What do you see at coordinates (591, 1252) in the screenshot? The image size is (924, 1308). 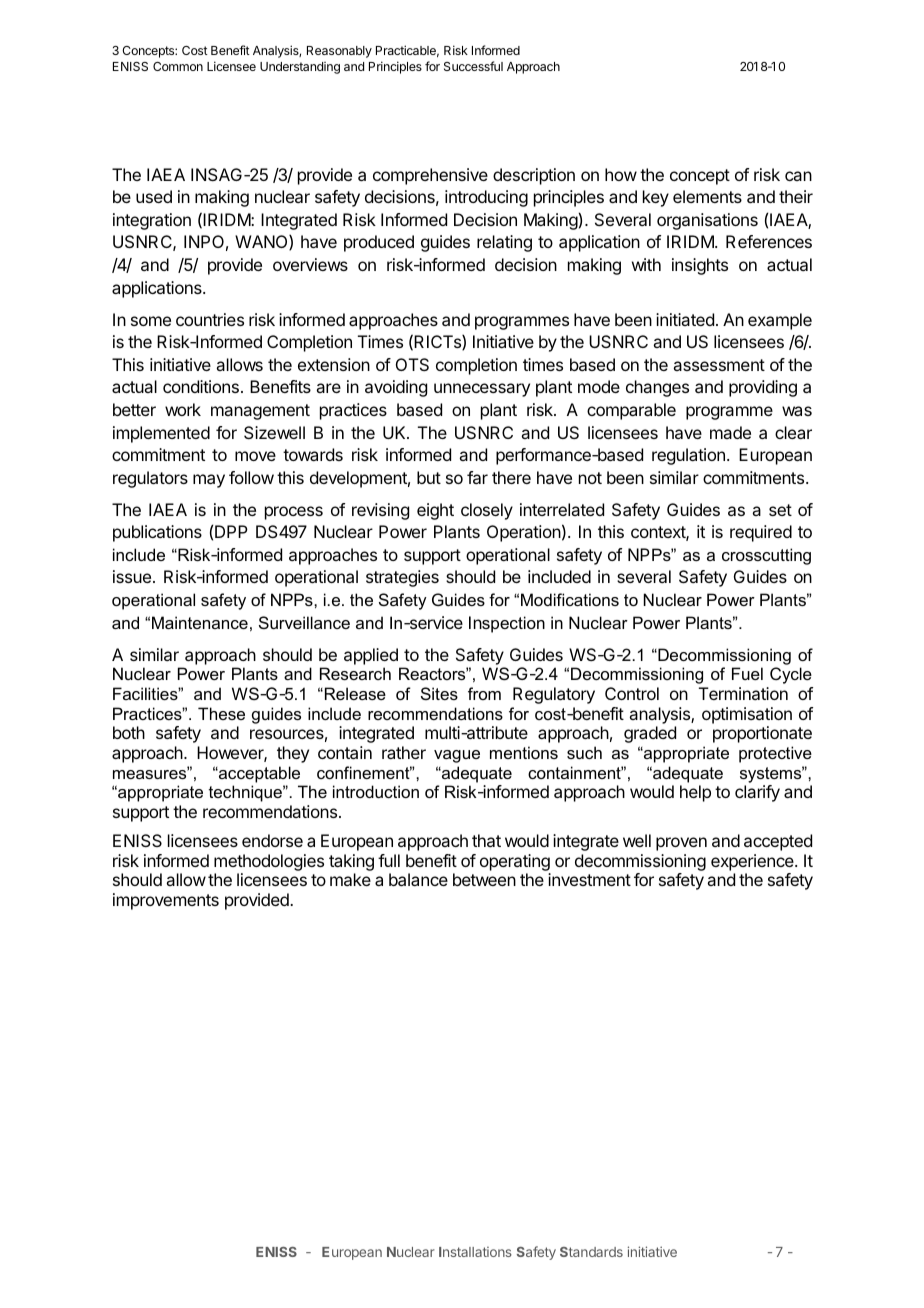 I see `Standards` at bounding box center [591, 1252].
